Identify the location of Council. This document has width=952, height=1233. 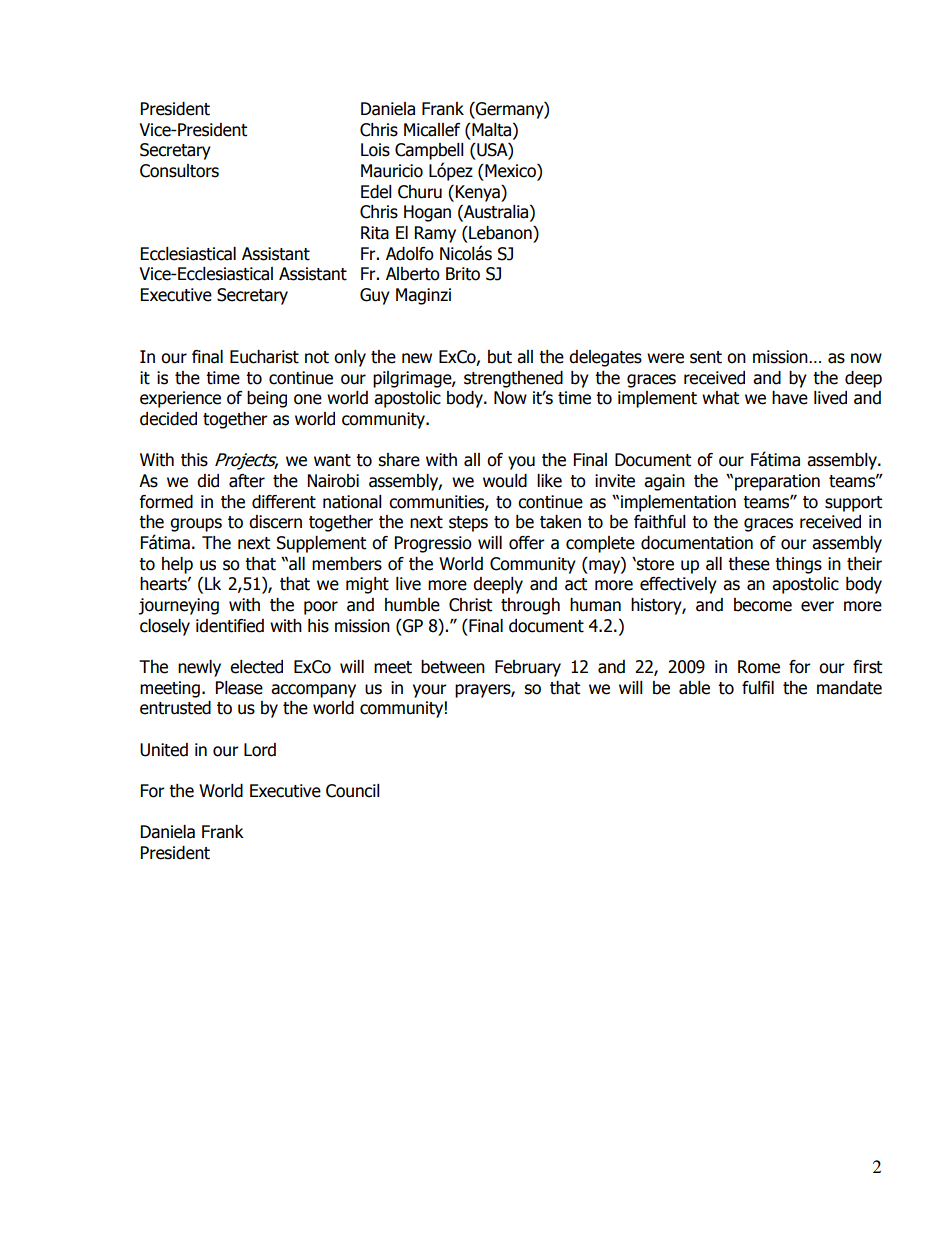
(353, 791).
